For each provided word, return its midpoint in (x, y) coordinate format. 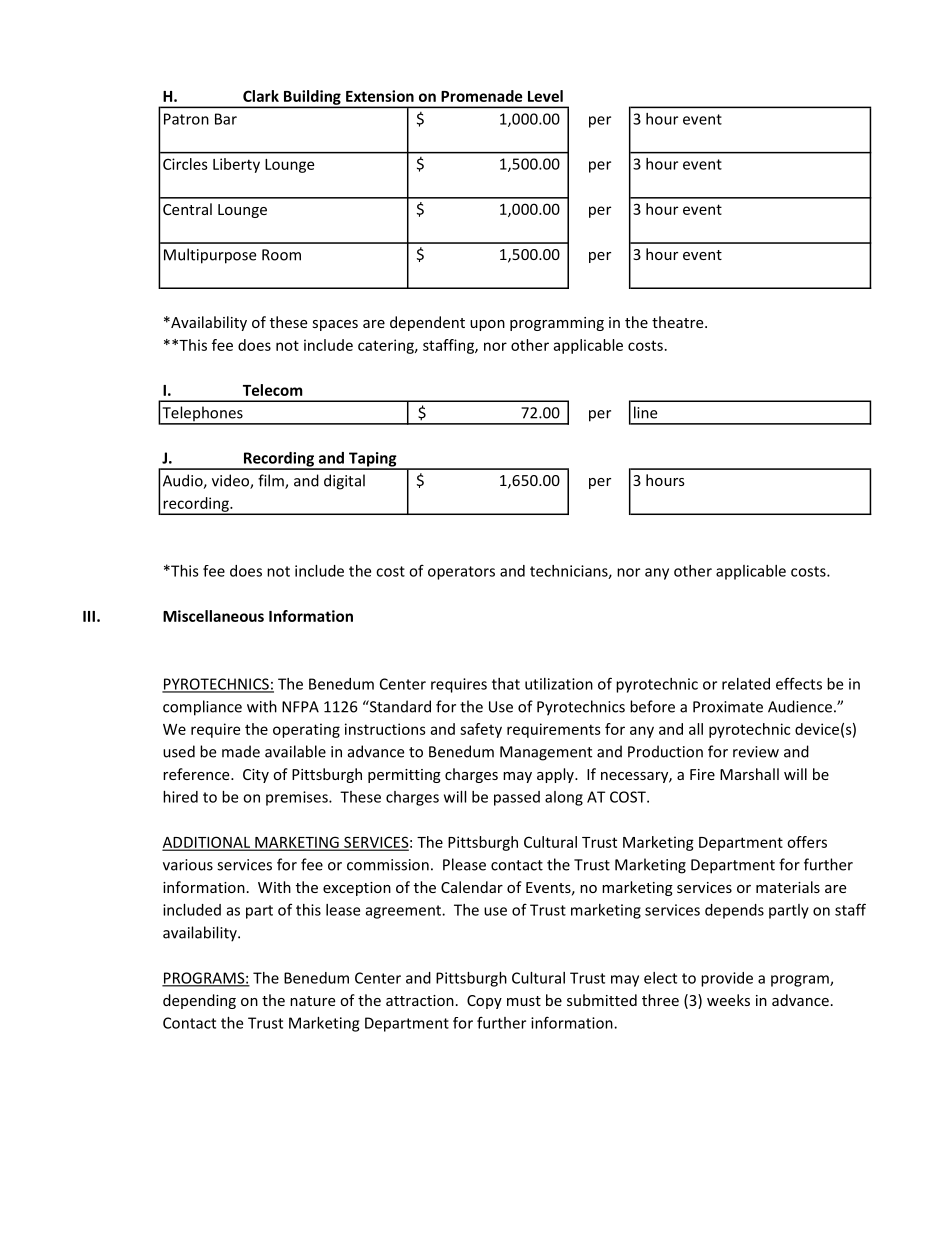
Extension (380, 96)
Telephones (202, 415)
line (645, 412)
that (506, 684)
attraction (420, 1000)
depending (199, 1001)
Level (545, 96)
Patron (186, 119)
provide (727, 979)
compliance (202, 708)
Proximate (728, 707)
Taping (373, 460)
